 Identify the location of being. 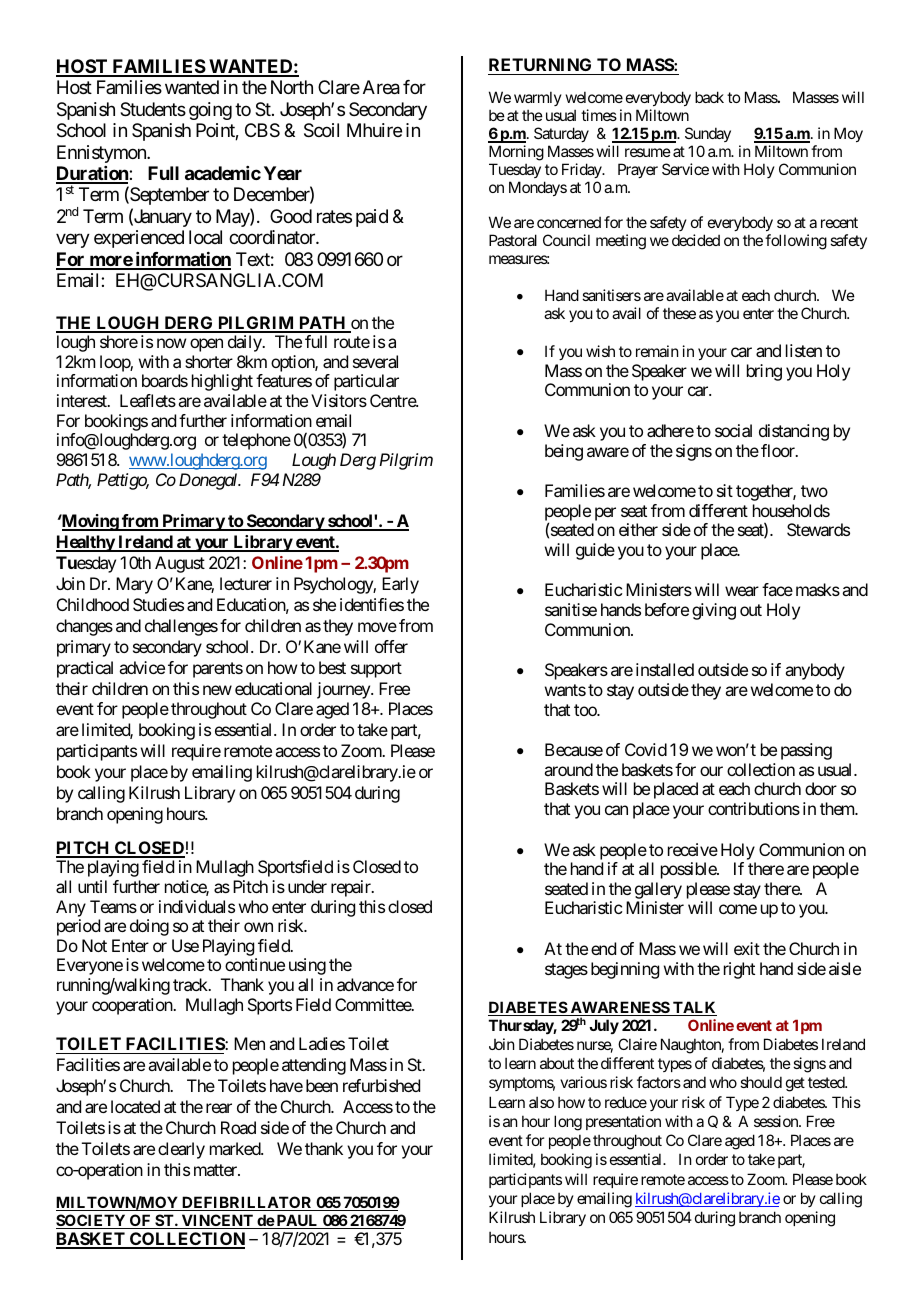
(564, 452).
